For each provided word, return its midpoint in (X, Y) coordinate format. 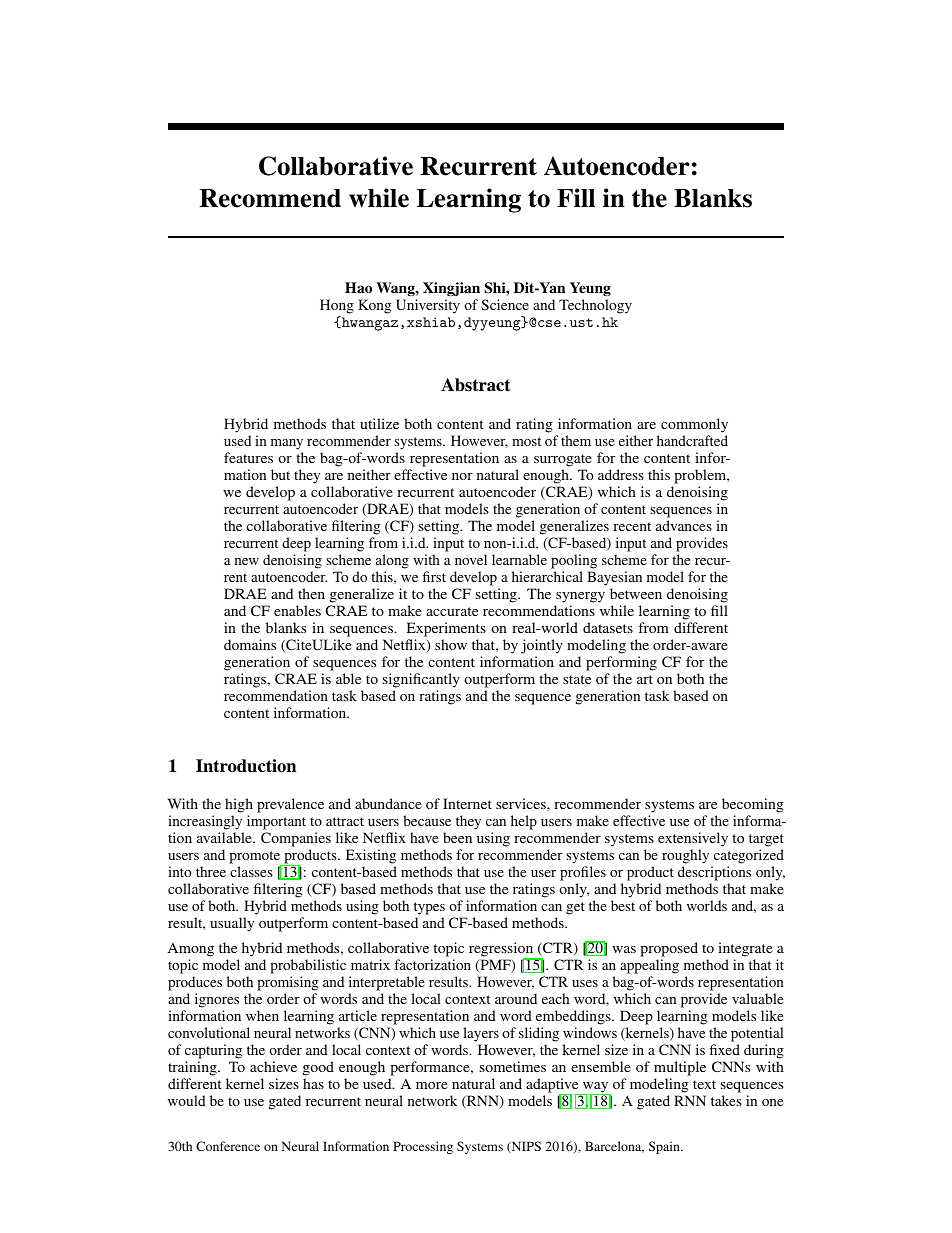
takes (726, 1100)
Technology (595, 306)
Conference (228, 1146)
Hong (337, 308)
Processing (423, 1147)
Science (505, 304)
